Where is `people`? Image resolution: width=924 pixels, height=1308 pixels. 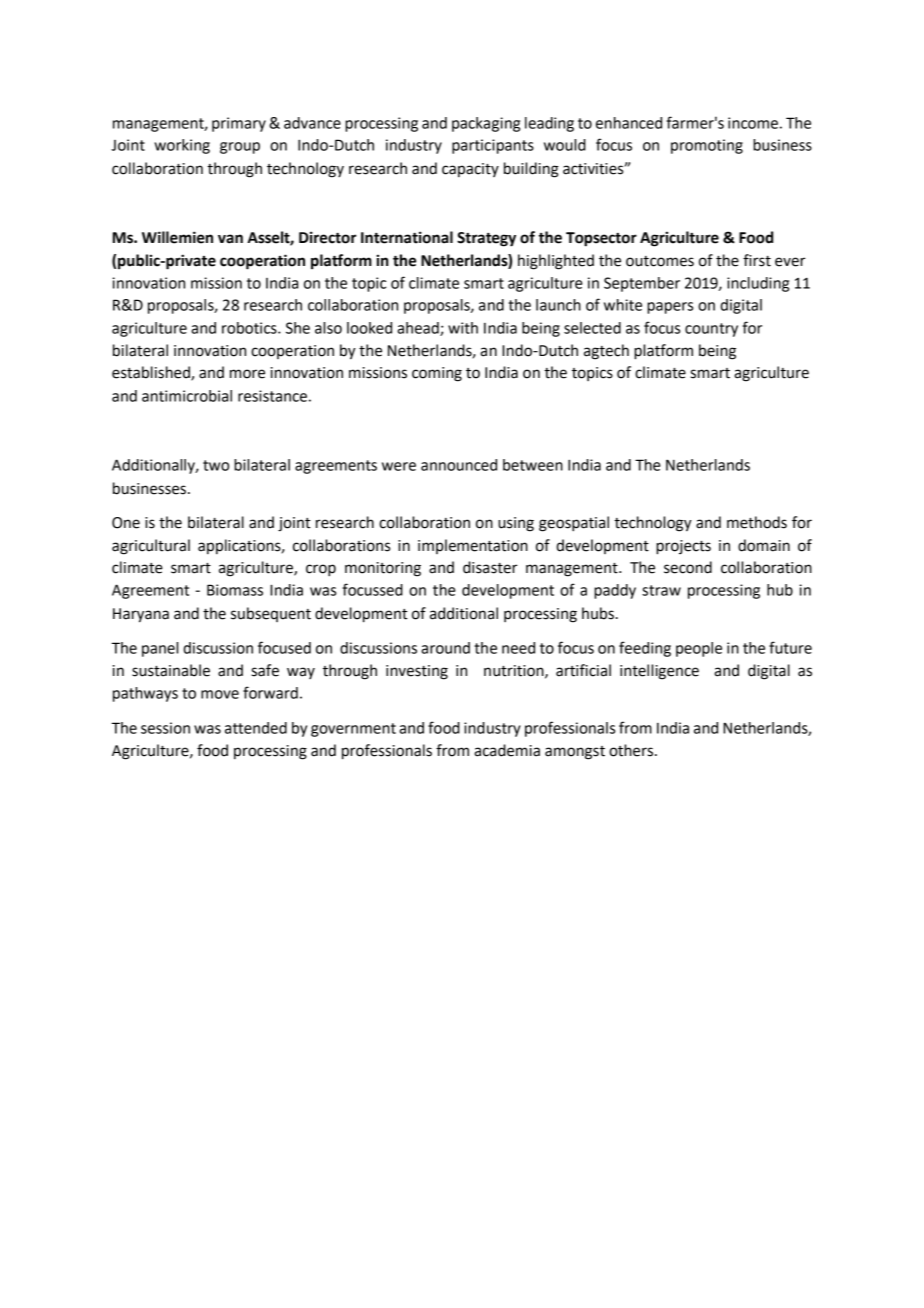
people is located at coordinates (699, 649).
